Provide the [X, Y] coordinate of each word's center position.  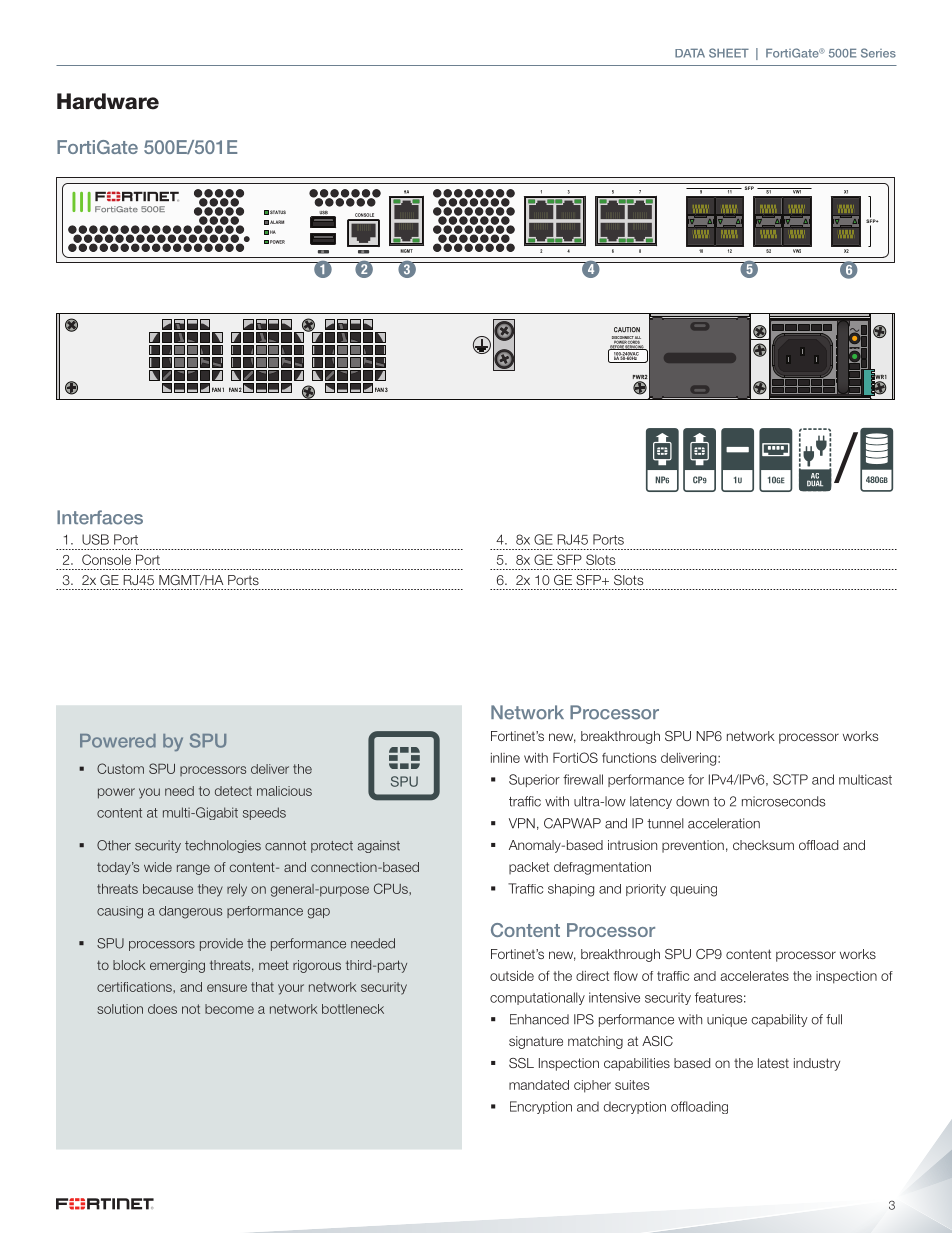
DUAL [815, 482]
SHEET [729, 53]
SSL [521, 1063]
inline [505, 758]
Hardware [108, 101]
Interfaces [100, 517]
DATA [690, 53]
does [162, 1009]
